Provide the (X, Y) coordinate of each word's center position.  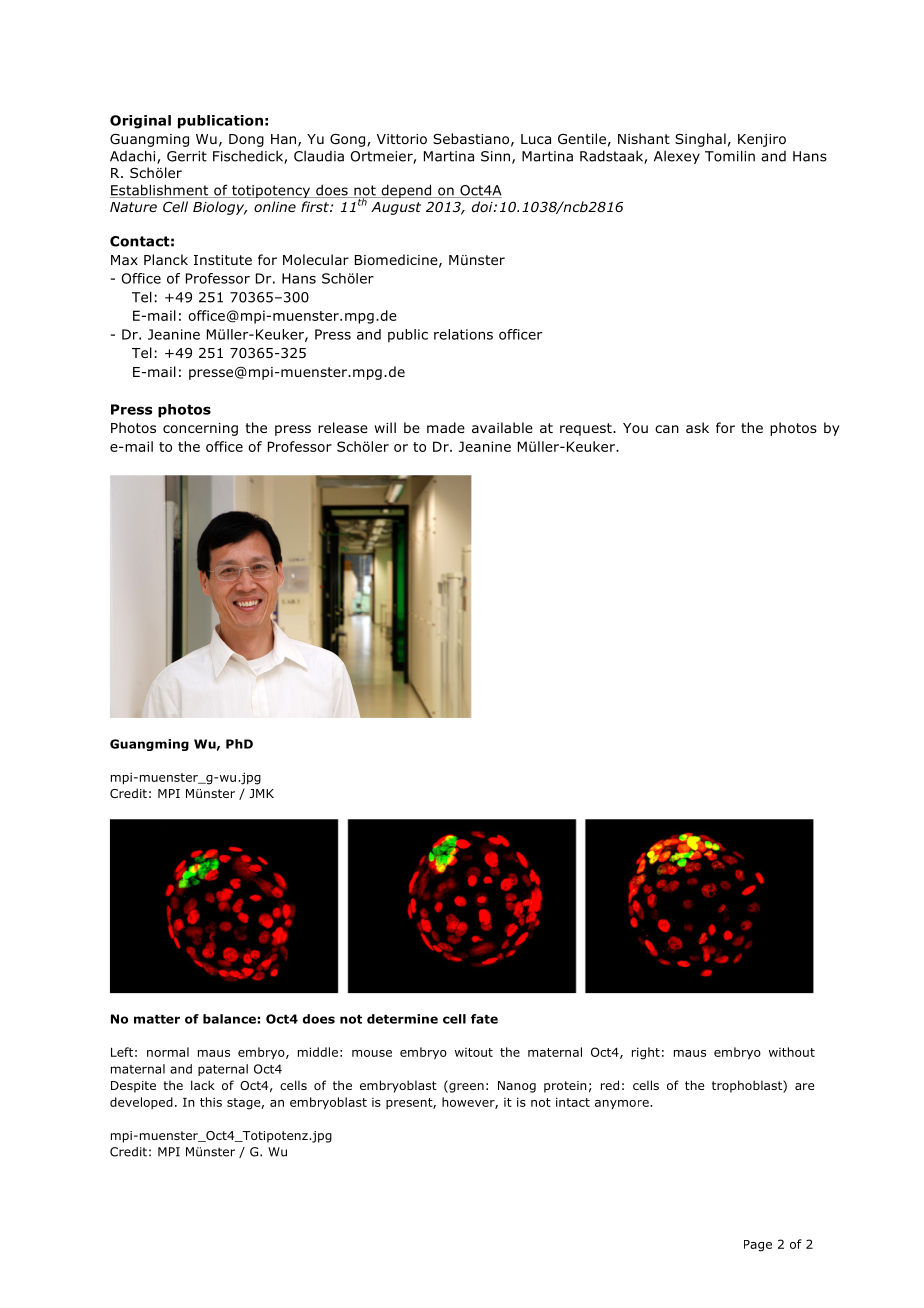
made (446, 427)
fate (484, 1019)
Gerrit (187, 156)
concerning (200, 429)
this (211, 1102)
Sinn (495, 156)
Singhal (700, 140)
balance (229, 1019)
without (792, 1052)
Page (758, 1246)
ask (697, 427)
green (465, 1087)
